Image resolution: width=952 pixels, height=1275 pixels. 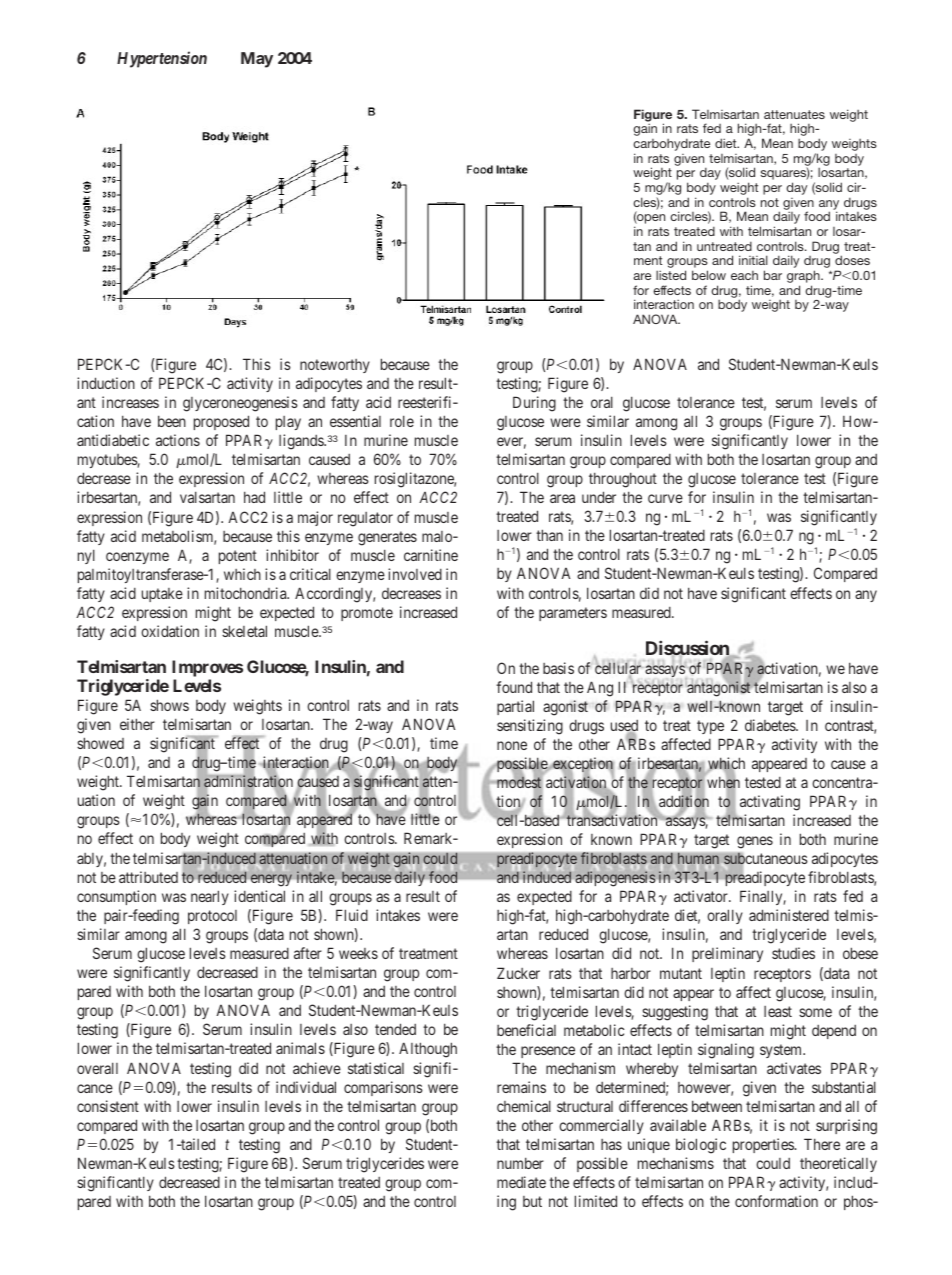 What do you see at coordinates (108, 1106) in the screenshot?
I see `consistent` at bounding box center [108, 1106].
